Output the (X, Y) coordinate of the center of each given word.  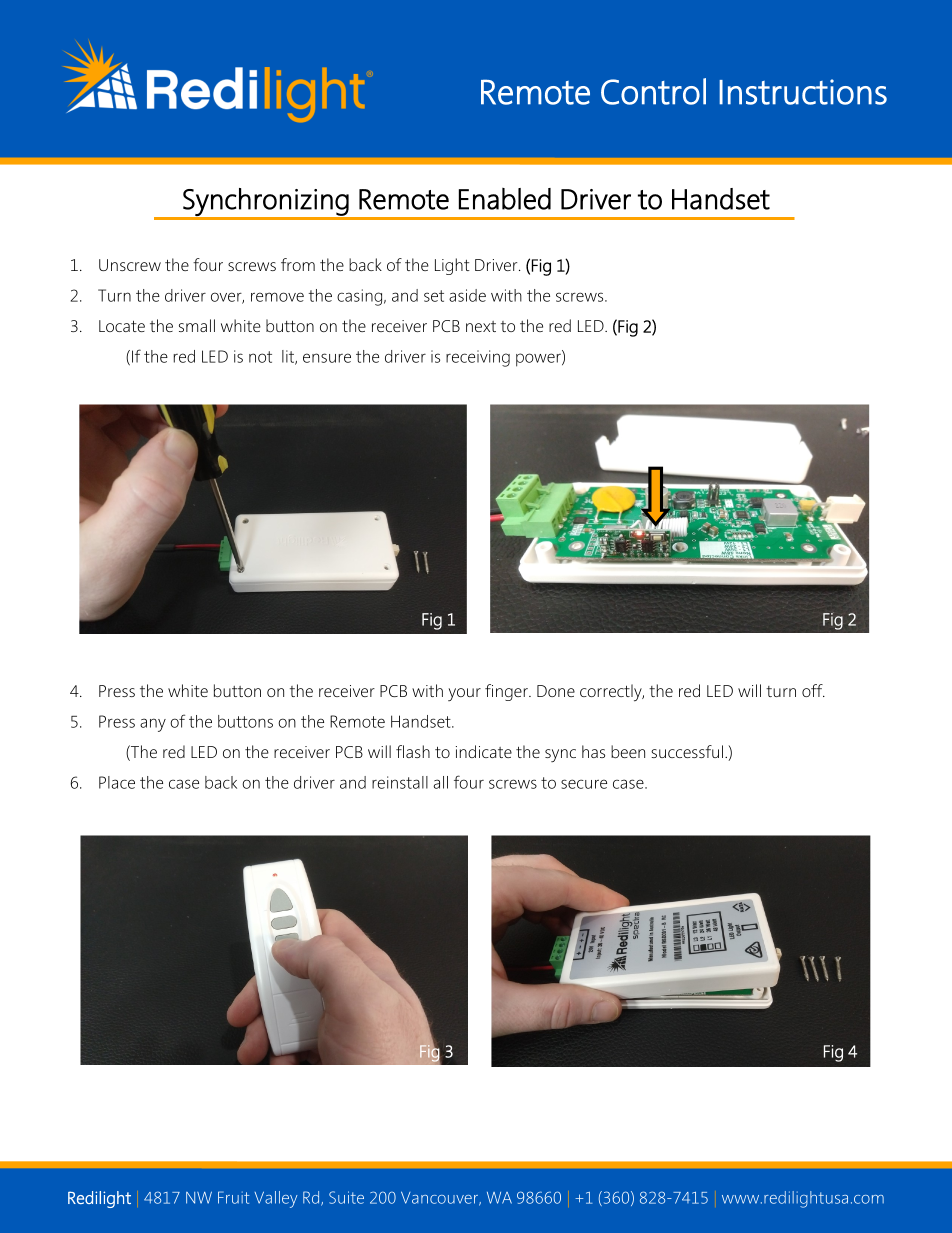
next (481, 326)
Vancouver (441, 1198)
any (153, 725)
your (464, 694)
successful (687, 751)
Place (117, 782)
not (260, 357)
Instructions (803, 92)
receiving (478, 358)
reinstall (400, 782)
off (813, 690)
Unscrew (130, 265)
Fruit (233, 1197)
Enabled (505, 199)
